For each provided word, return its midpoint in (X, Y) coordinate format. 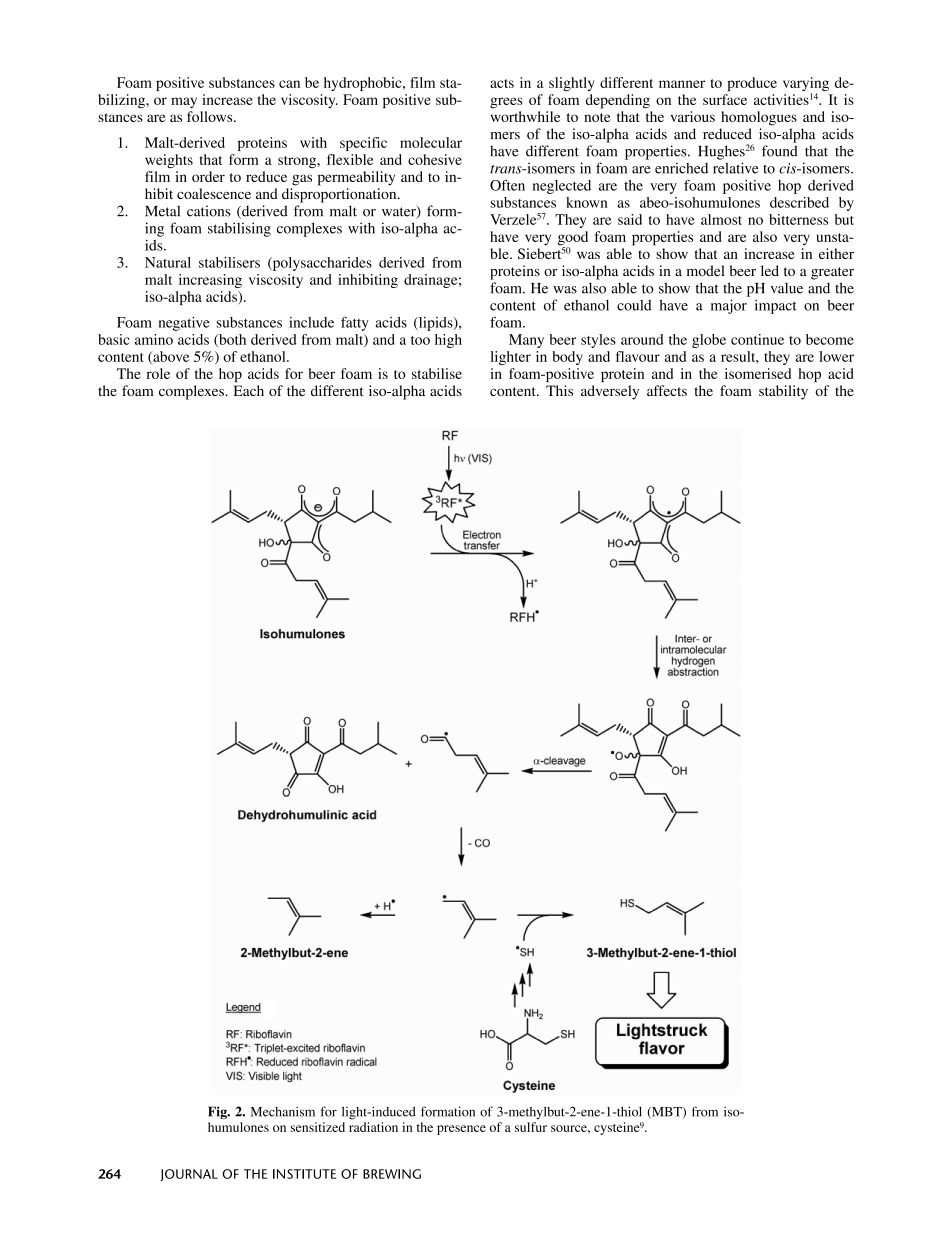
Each (249, 390)
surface (725, 99)
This (559, 390)
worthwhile (525, 116)
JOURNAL (189, 1175)
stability (783, 392)
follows (211, 116)
